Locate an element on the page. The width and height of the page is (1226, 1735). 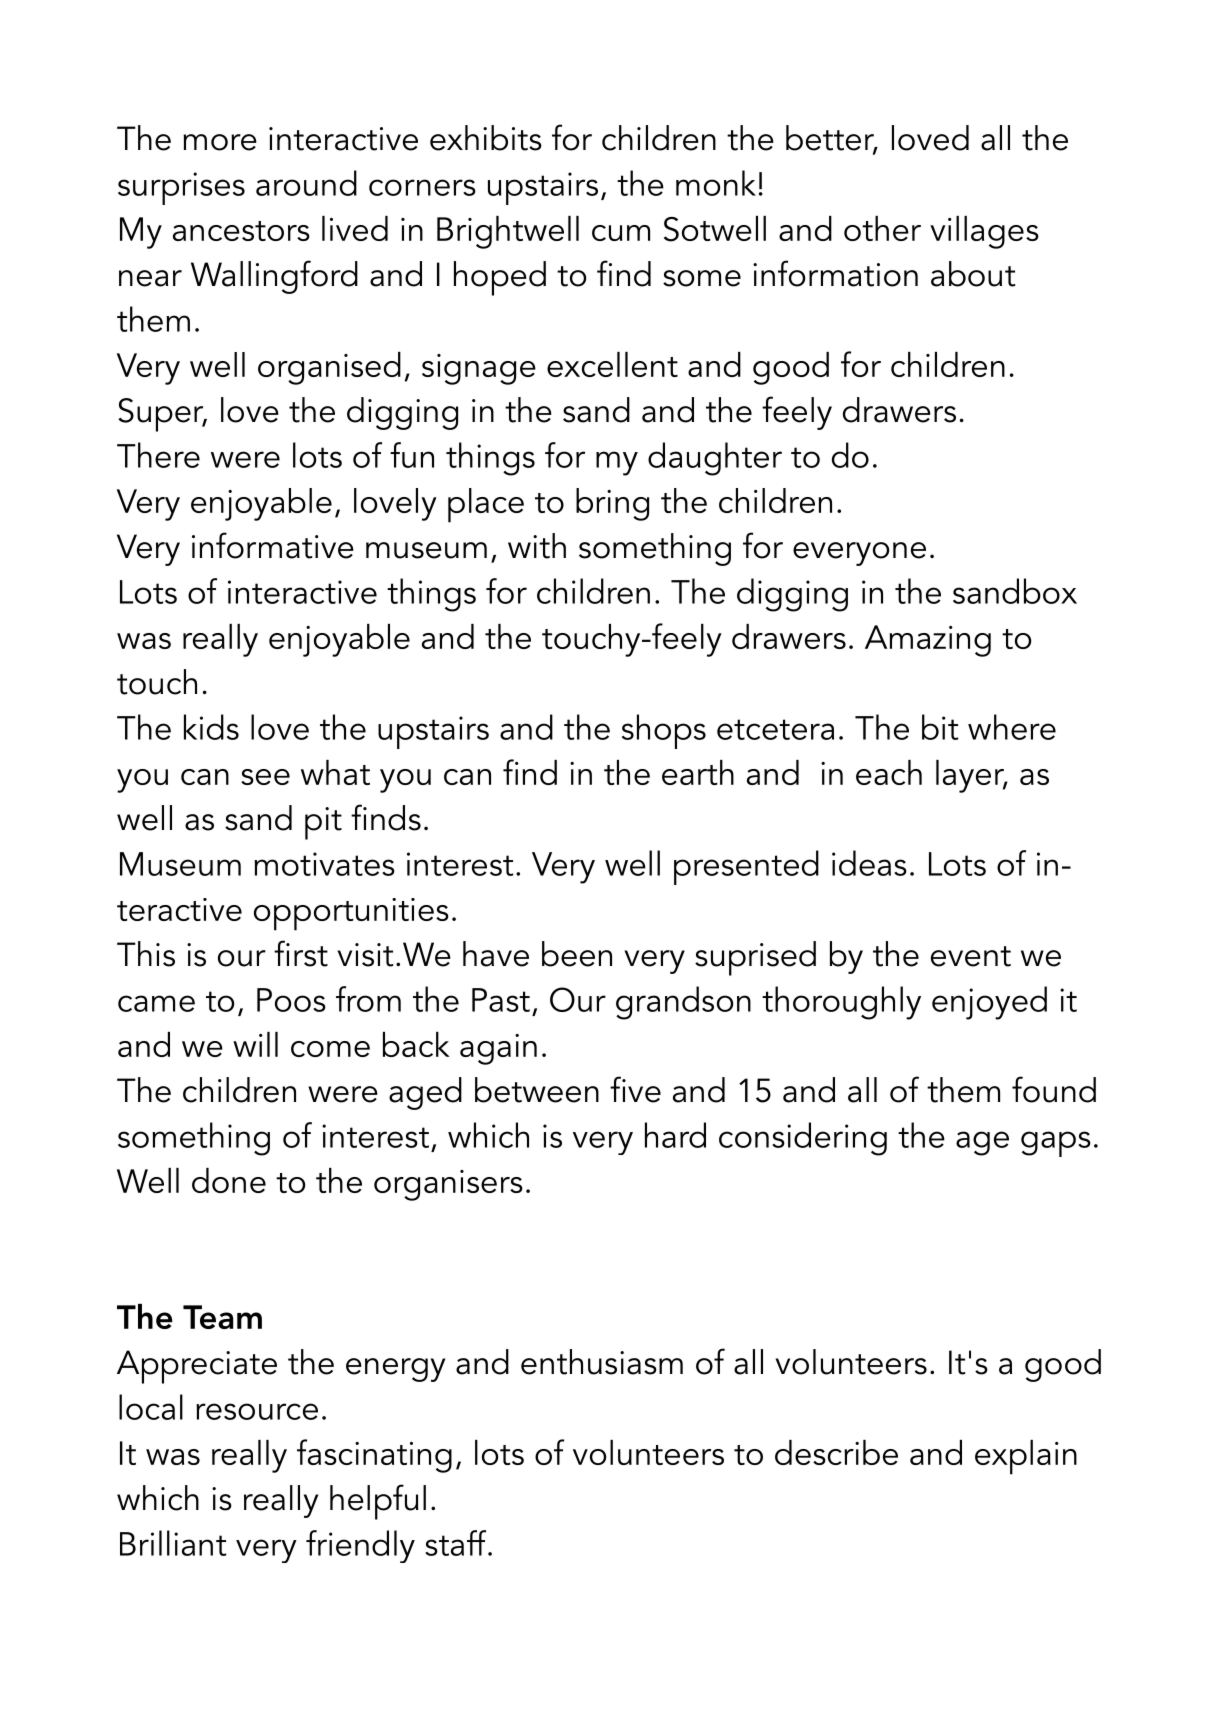
staff is located at coordinates (457, 1543).
